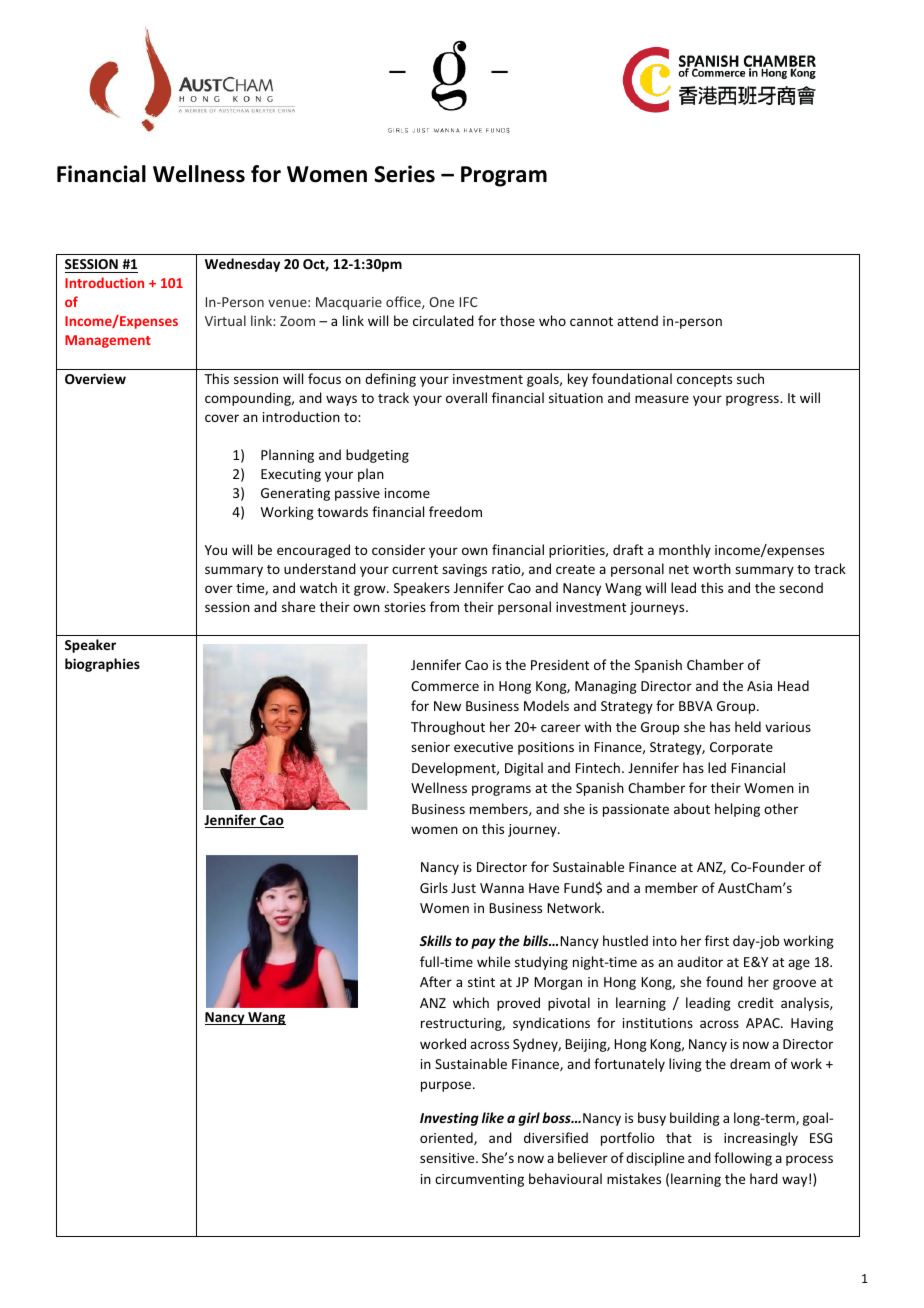  What do you see at coordinates (448, 1158) in the screenshot?
I see `sensitive` at bounding box center [448, 1158].
